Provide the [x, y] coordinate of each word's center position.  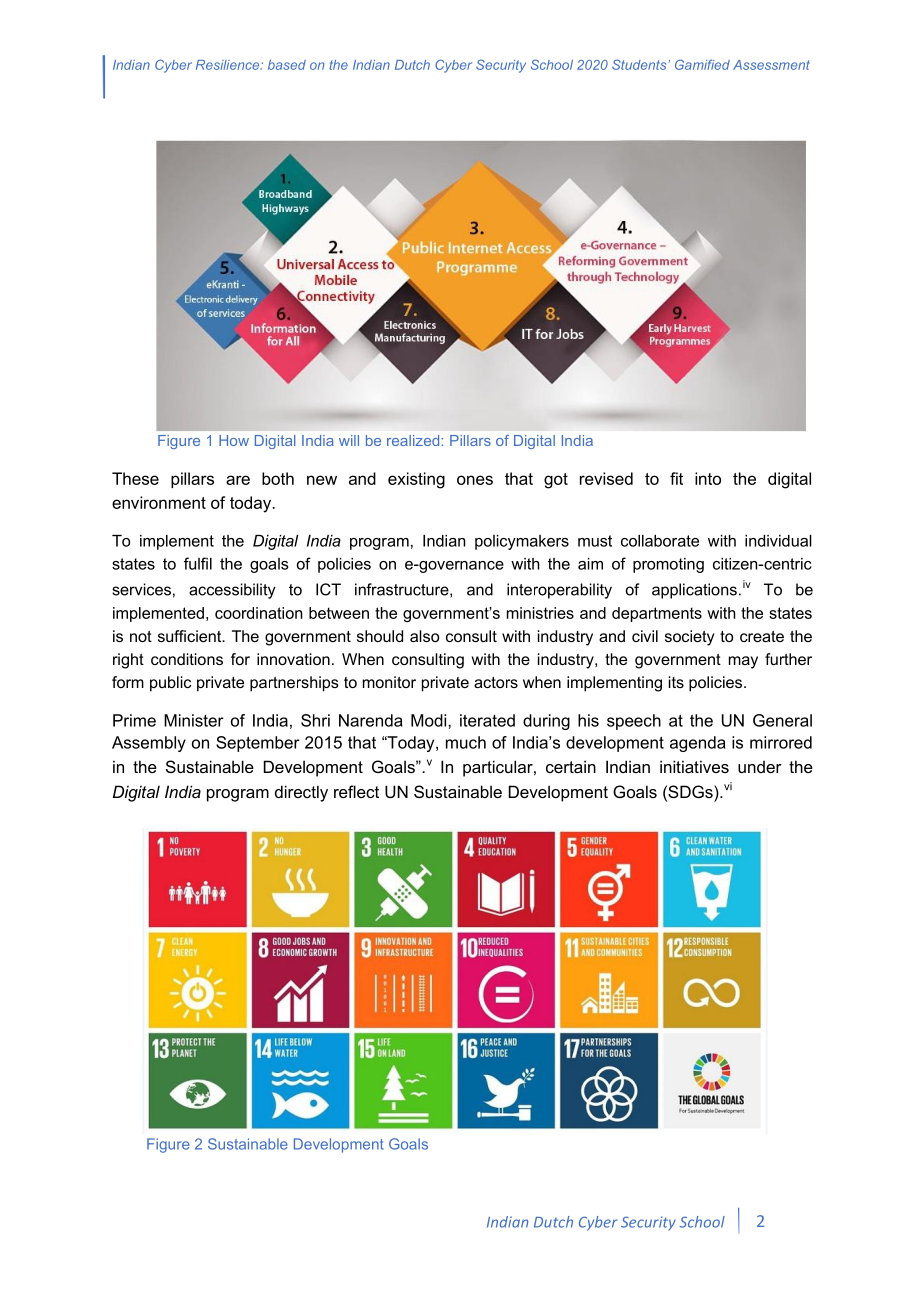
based [287, 65]
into [708, 478]
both [278, 478]
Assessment [771, 65]
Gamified [702, 64]
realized [413, 440]
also [424, 636]
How [234, 440]
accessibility [232, 591]
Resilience [229, 65]
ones [475, 480]
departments [657, 614]
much [466, 742]
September [258, 744]
